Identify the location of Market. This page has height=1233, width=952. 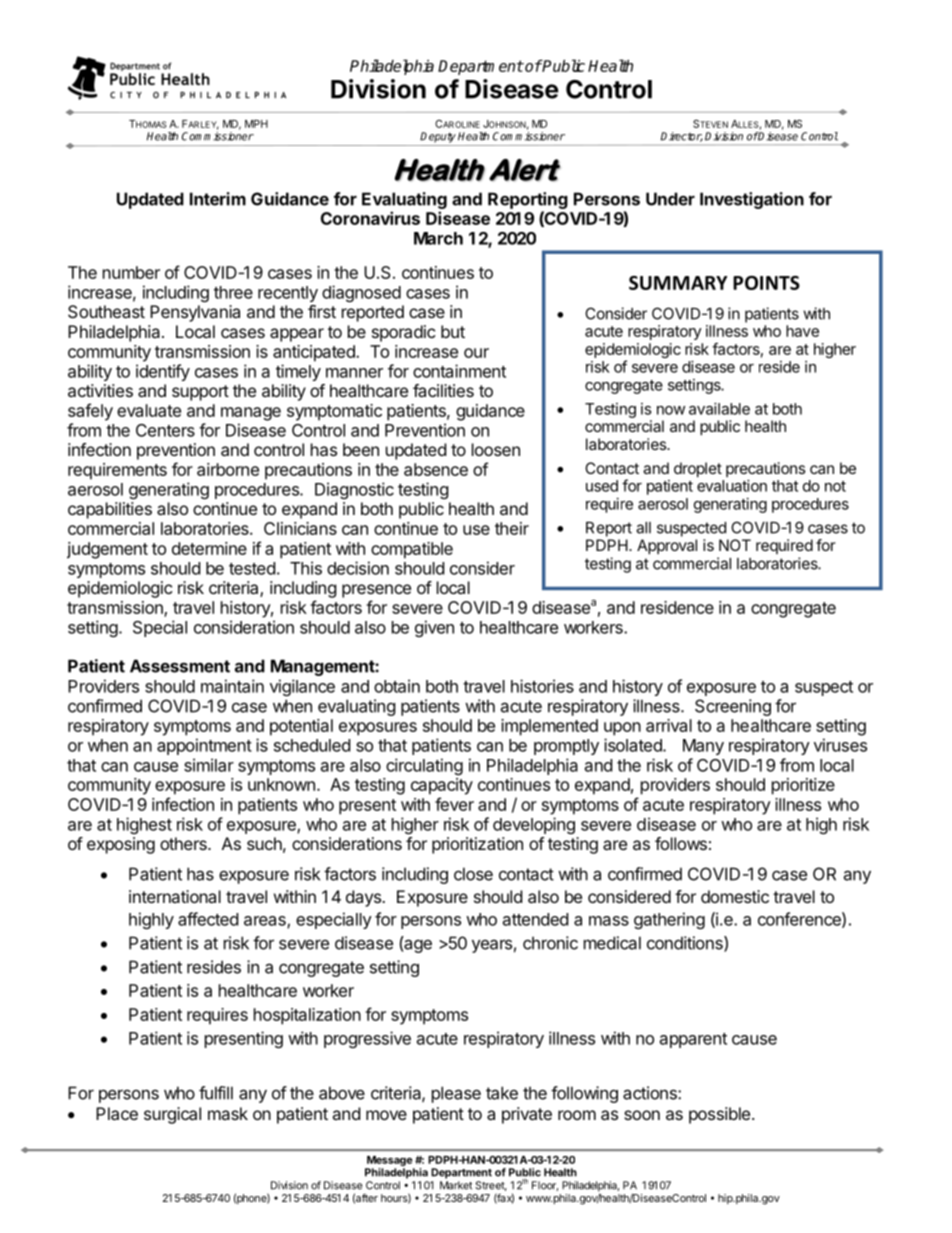
(456, 1185).
